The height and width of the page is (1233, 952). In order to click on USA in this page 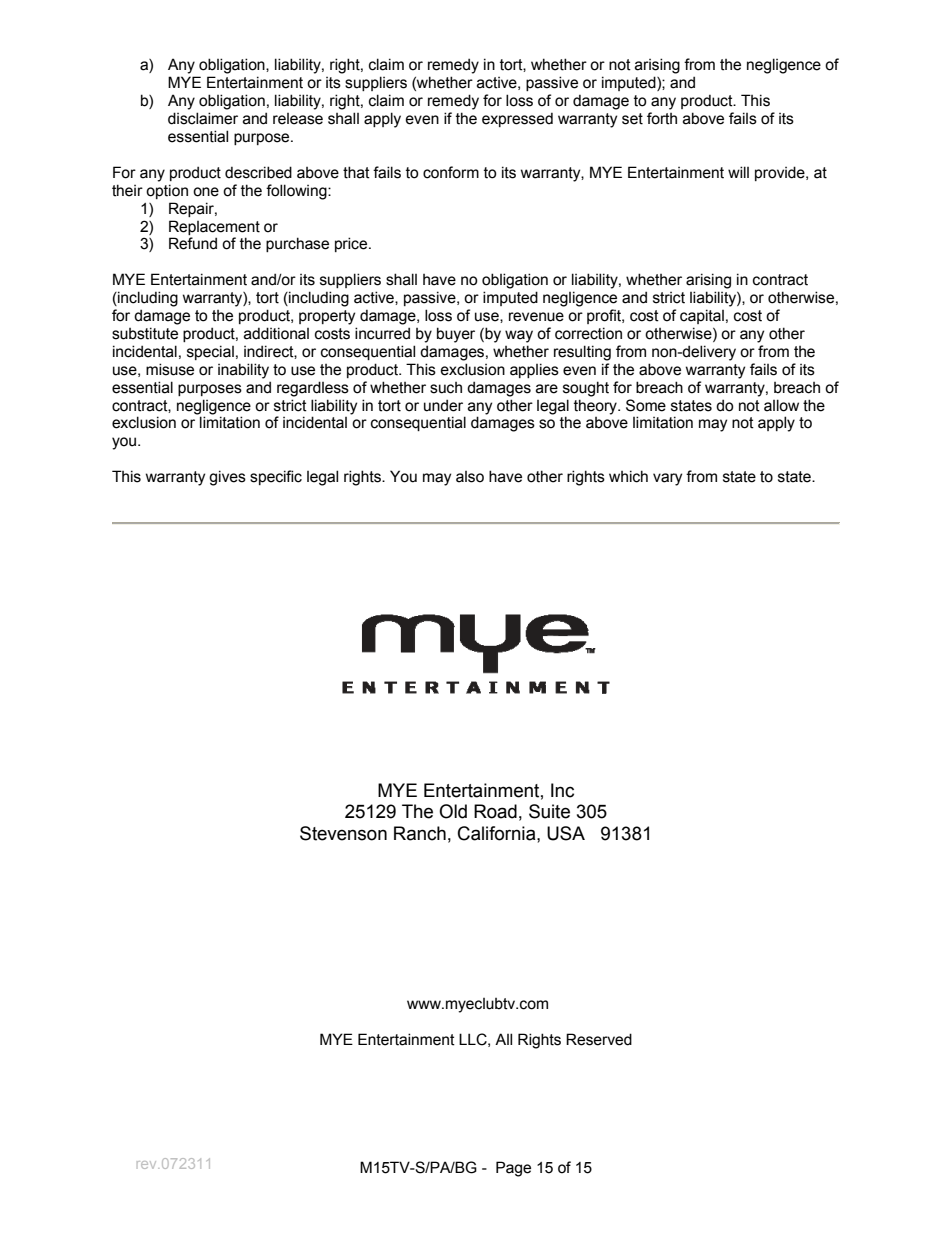, I will do `click(566, 833)`.
